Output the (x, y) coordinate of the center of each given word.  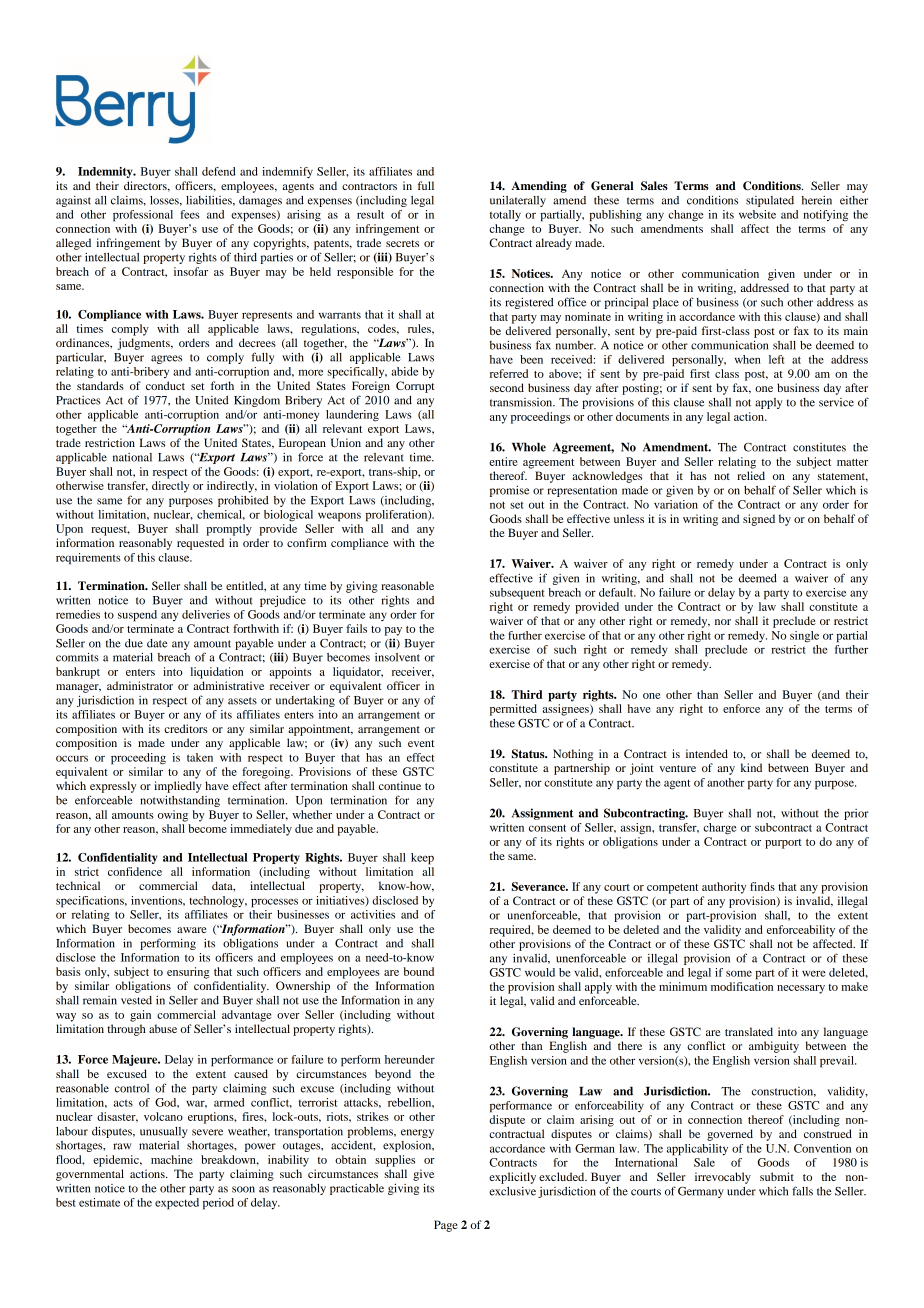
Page (446, 1226)
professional (143, 216)
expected (177, 1204)
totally (505, 215)
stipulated (770, 201)
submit (777, 1176)
